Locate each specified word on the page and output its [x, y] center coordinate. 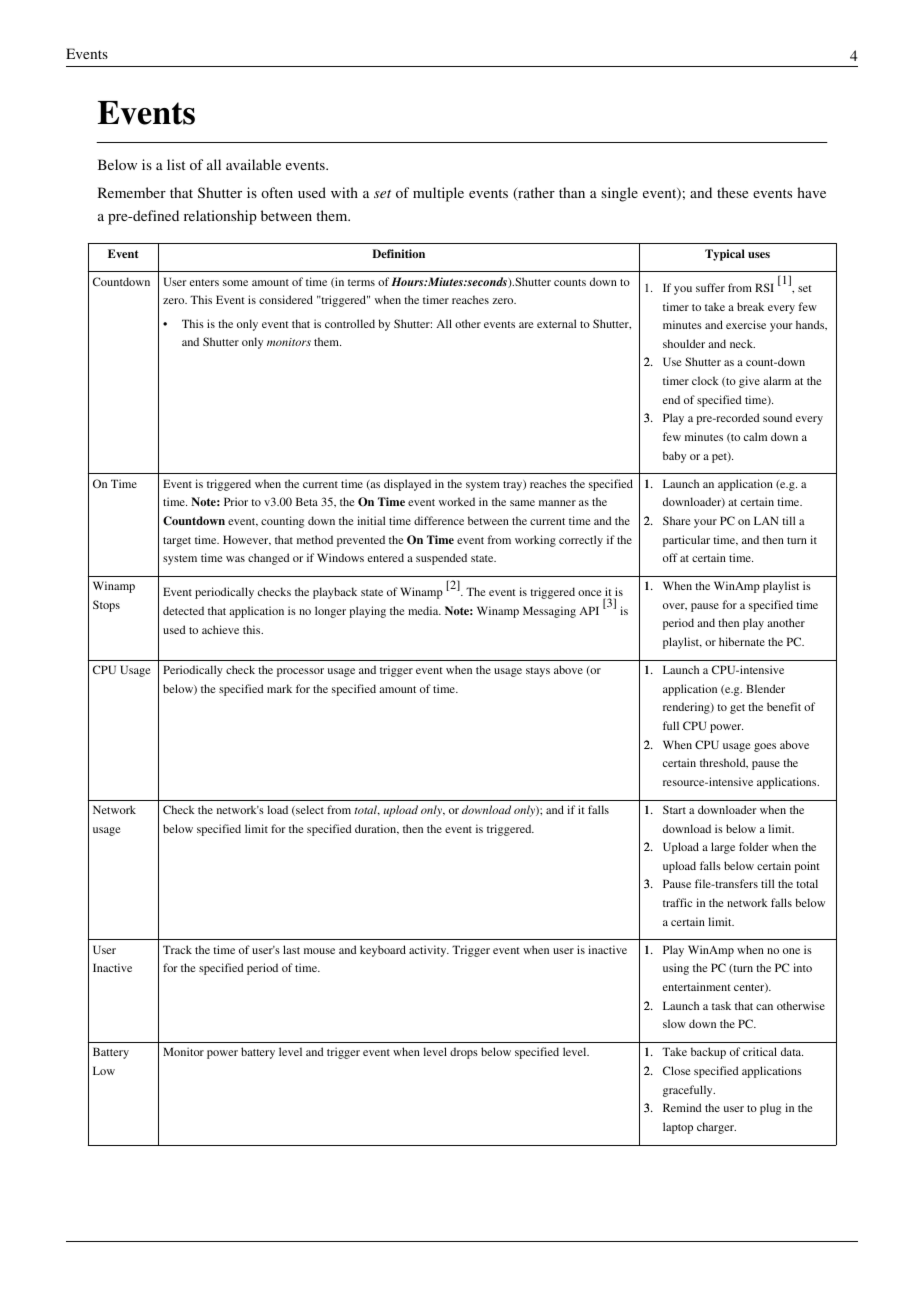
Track [177, 949]
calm [755, 436]
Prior [236, 501]
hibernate [742, 641]
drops [464, 1053]
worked [457, 501]
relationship [220, 217]
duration [377, 829]
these [732, 192]
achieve [220, 629]
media [424, 610]
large [723, 848]
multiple [438, 194]
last [291, 949]
